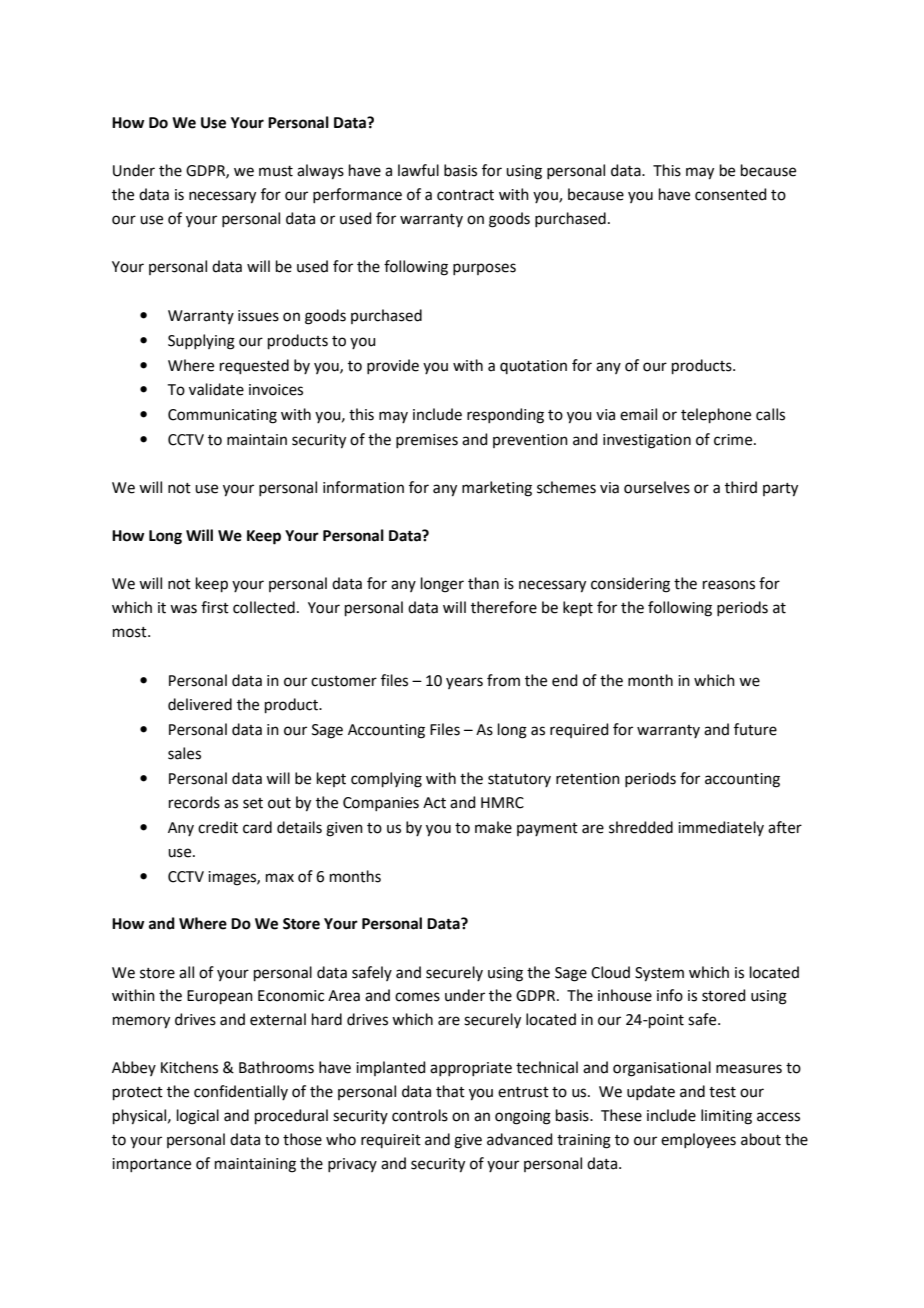  I want to click on logical, so click(198, 1117).
